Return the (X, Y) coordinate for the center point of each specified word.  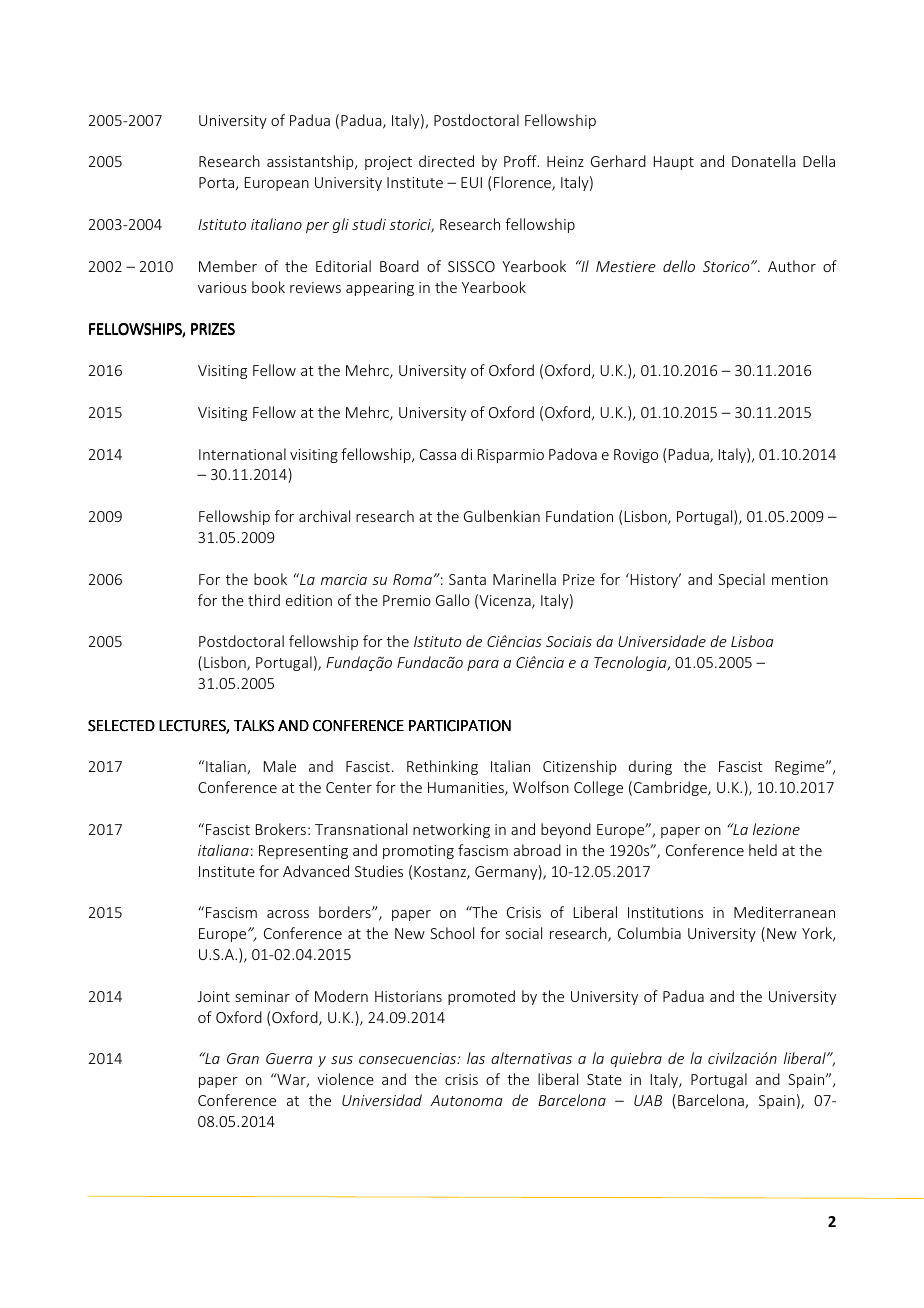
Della (819, 161)
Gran (243, 1058)
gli (341, 225)
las (476, 1058)
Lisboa (752, 641)
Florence (523, 183)
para (483, 665)
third (264, 600)
